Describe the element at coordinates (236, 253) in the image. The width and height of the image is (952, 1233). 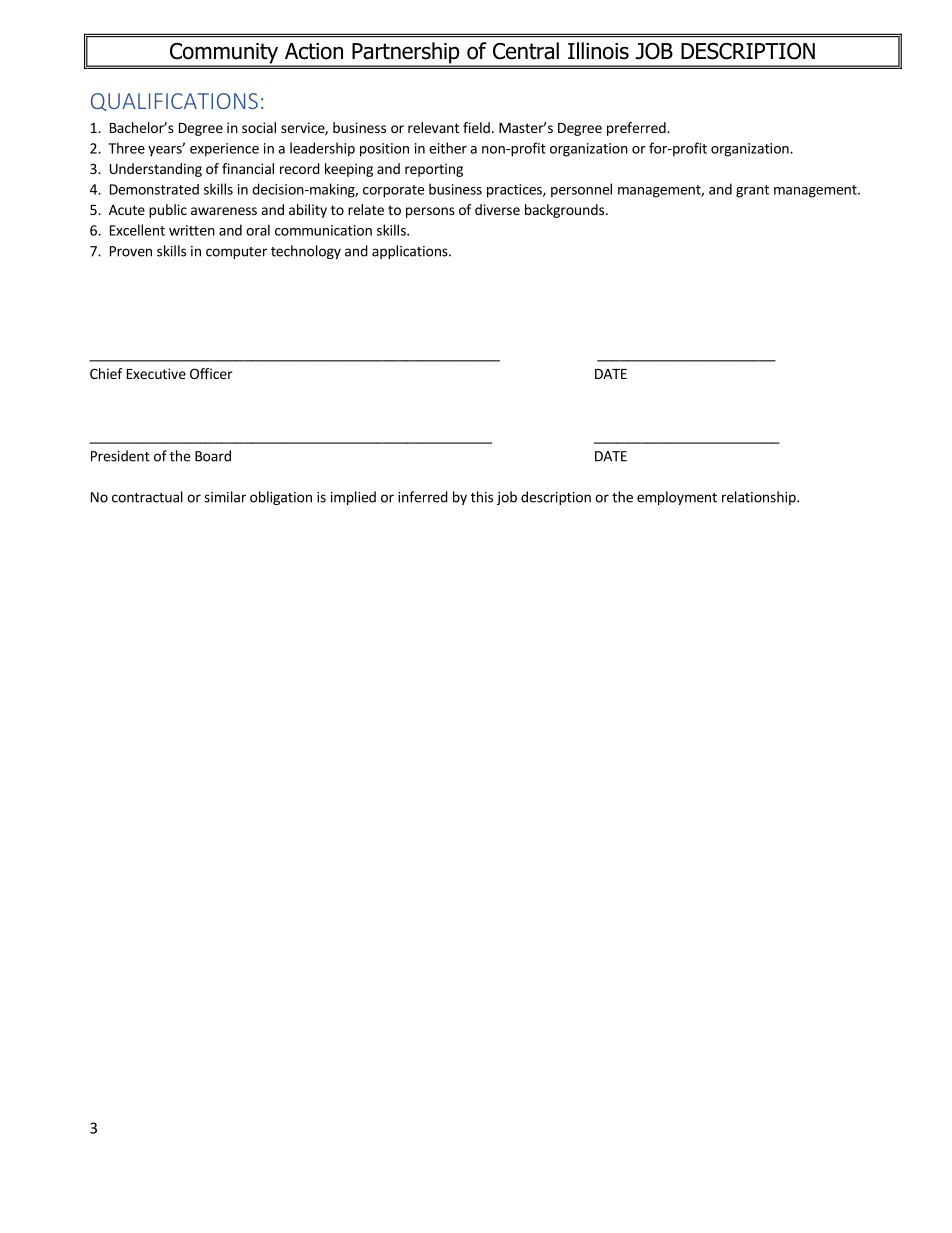
I see `computer` at that location.
